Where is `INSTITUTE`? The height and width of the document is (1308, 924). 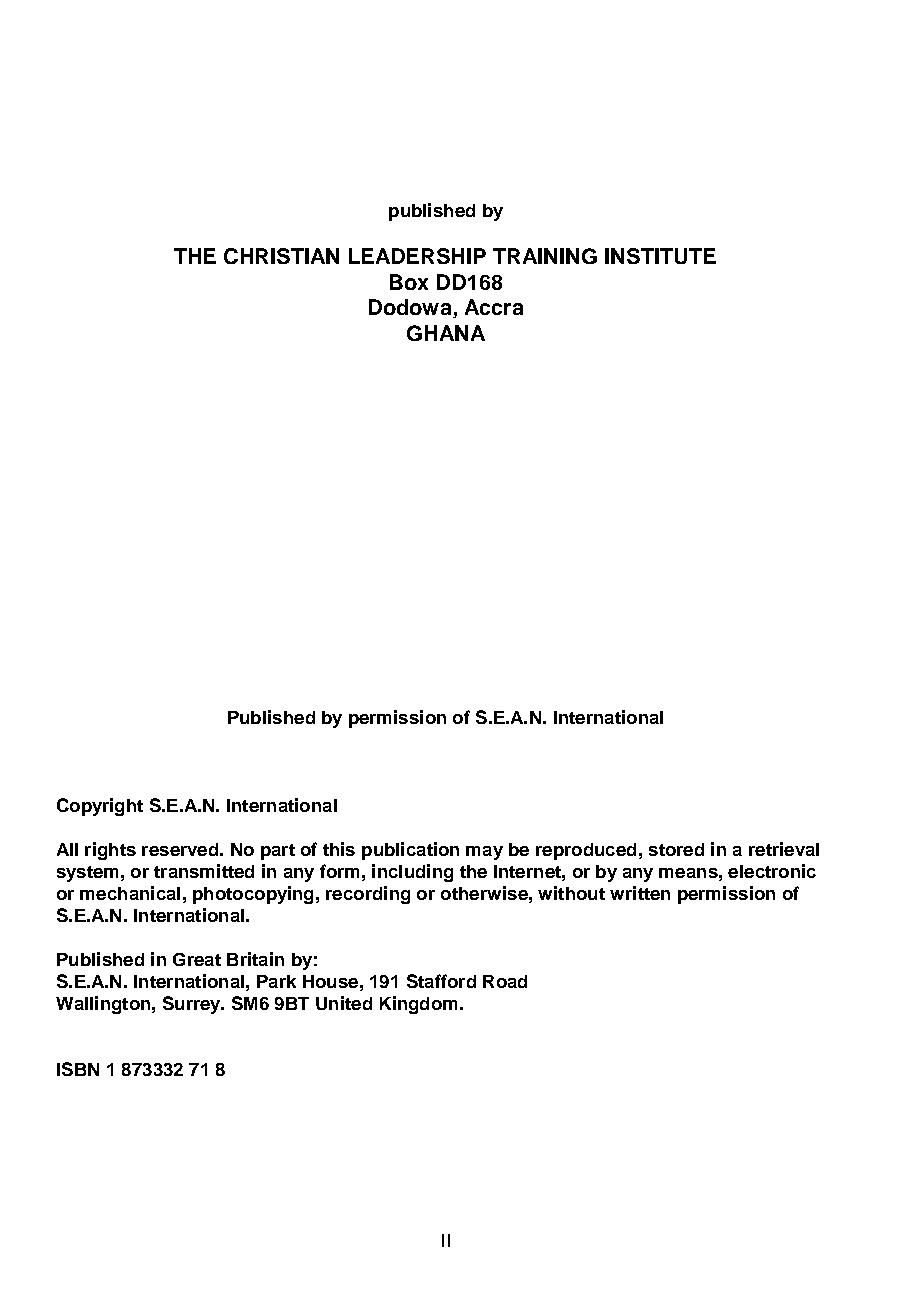
INSTITUTE is located at coordinates (660, 256).
